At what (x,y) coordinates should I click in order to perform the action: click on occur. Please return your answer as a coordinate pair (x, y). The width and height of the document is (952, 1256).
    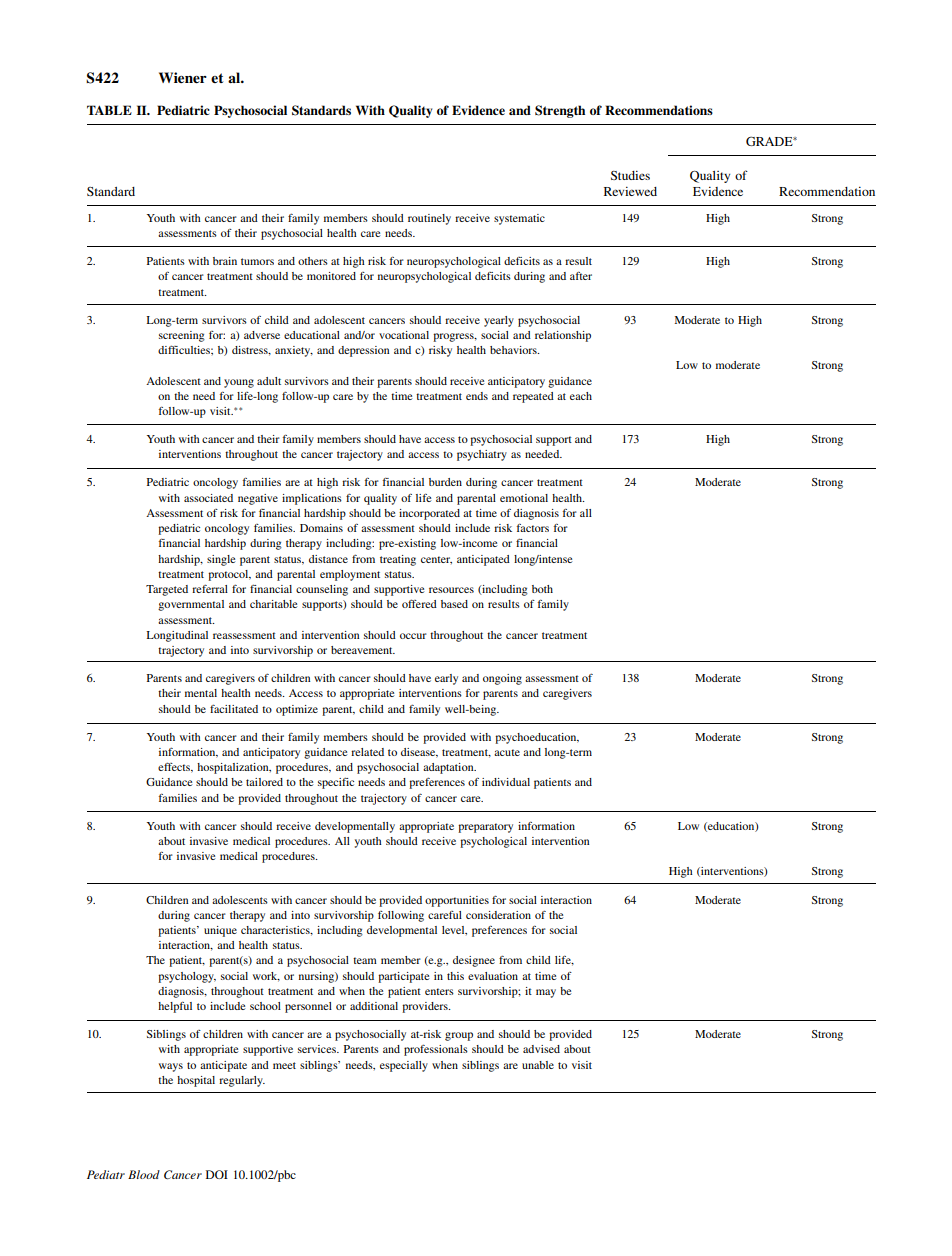
    Looking at the image, I should click on (413, 636).
